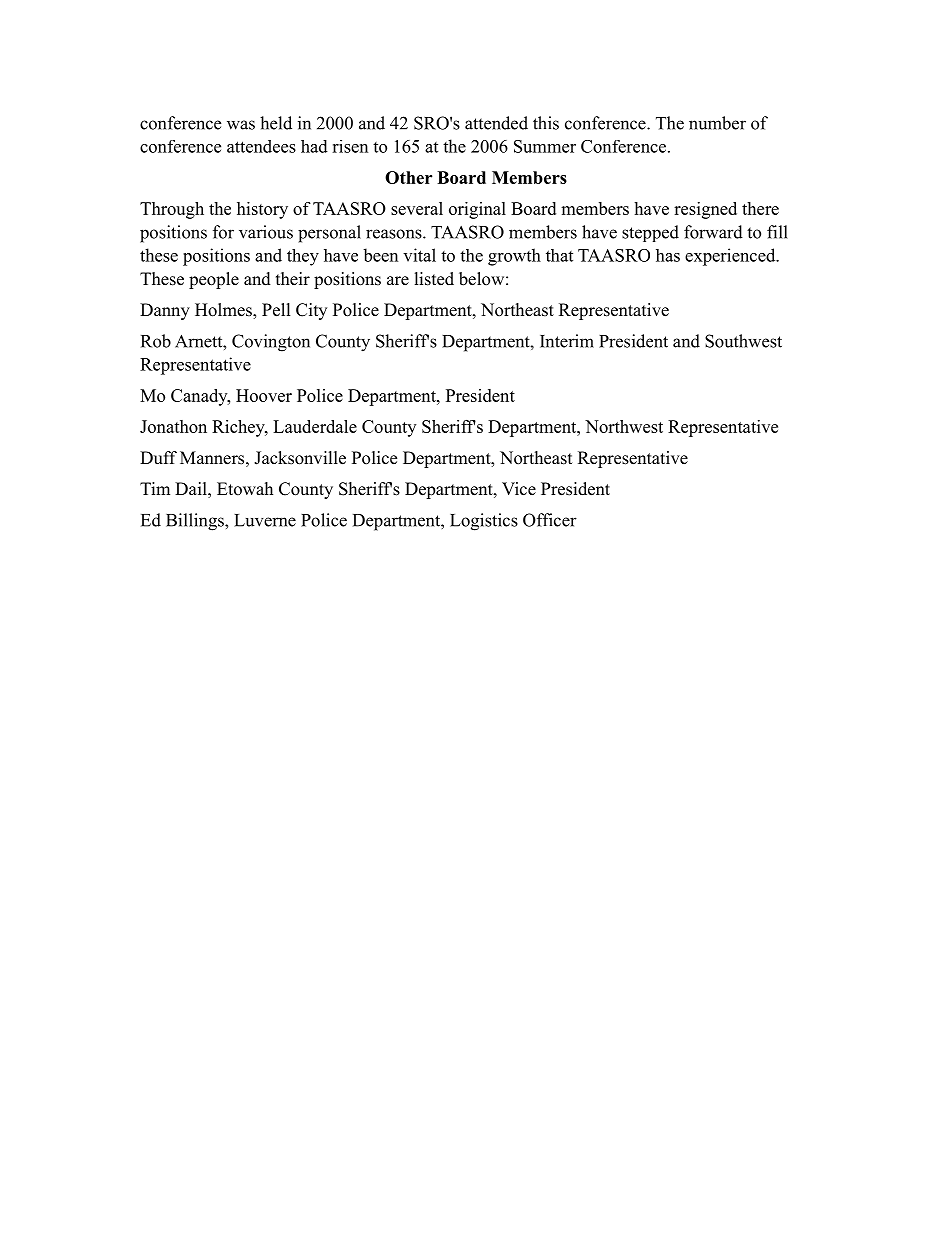 The height and width of the screenshot is (1233, 952). Describe the element at coordinates (484, 522) in the screenshot. I see `Logistics` at that location.
